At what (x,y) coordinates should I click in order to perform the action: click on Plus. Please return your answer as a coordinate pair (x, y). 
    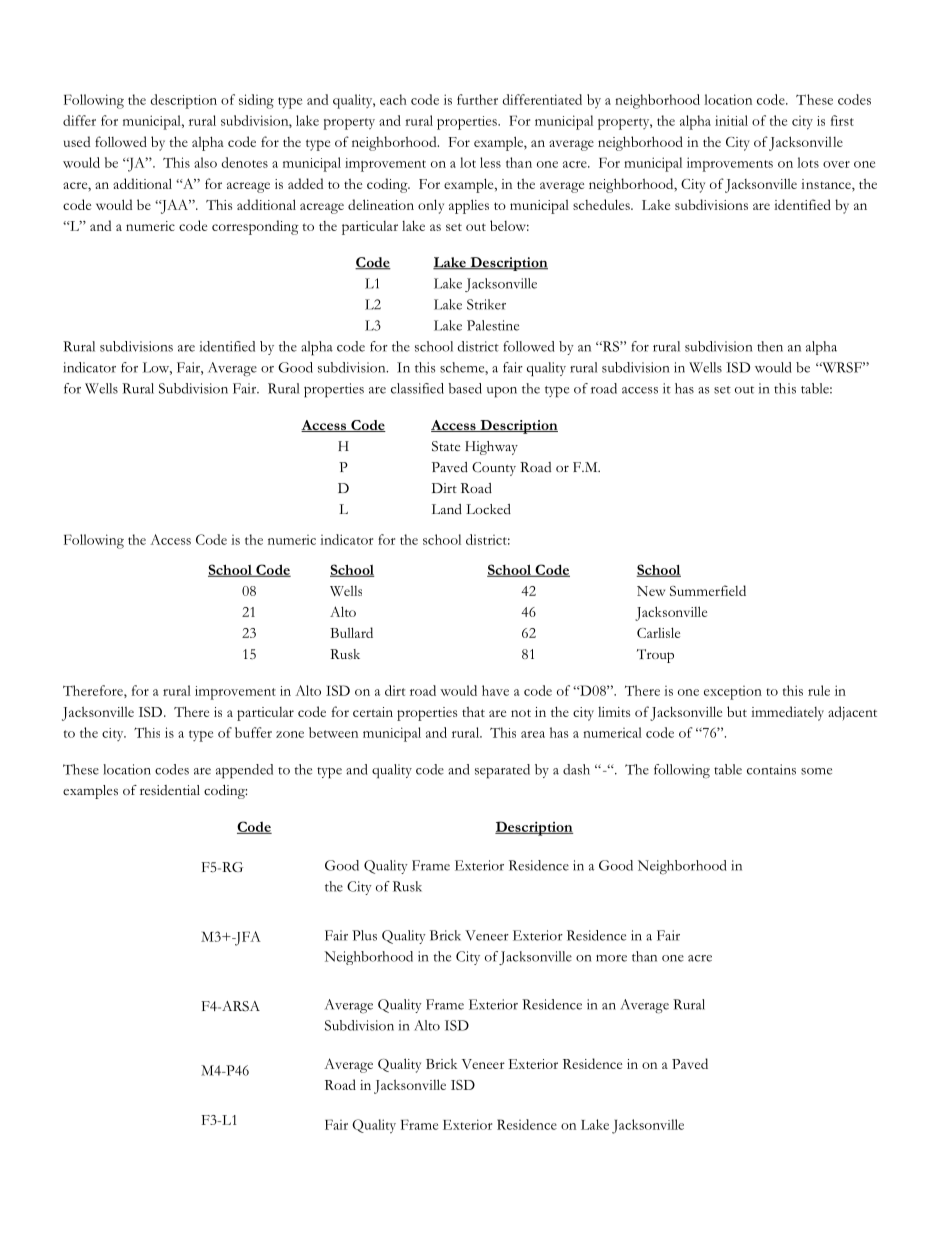
    Looking at the image, I should click on (364, 935).
